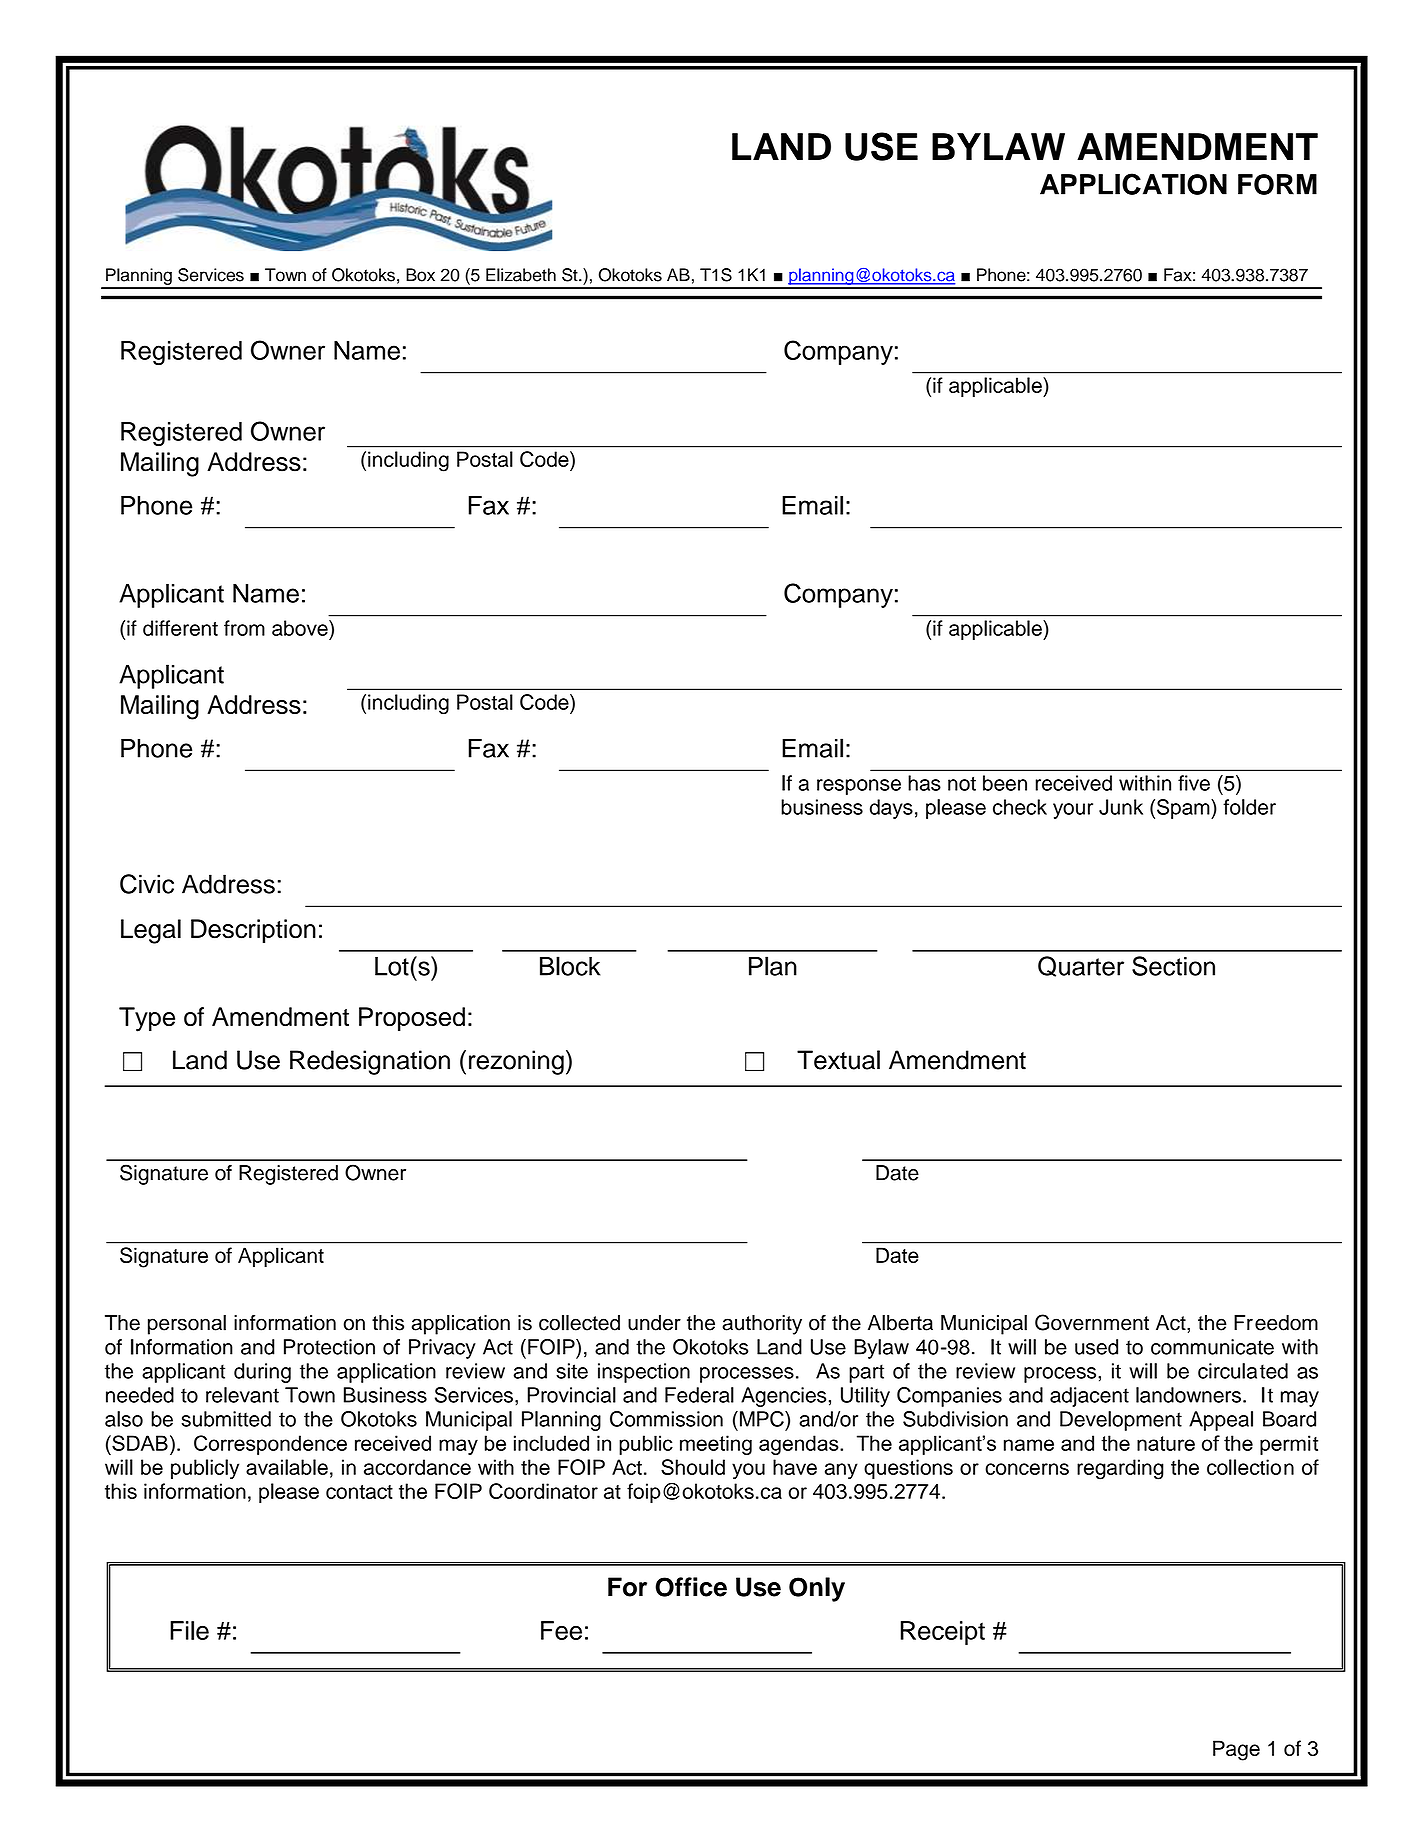  What do you see at coordinates (1236, 1750) in the document?
I see `Page` at bounding box center [1236, 1750].
